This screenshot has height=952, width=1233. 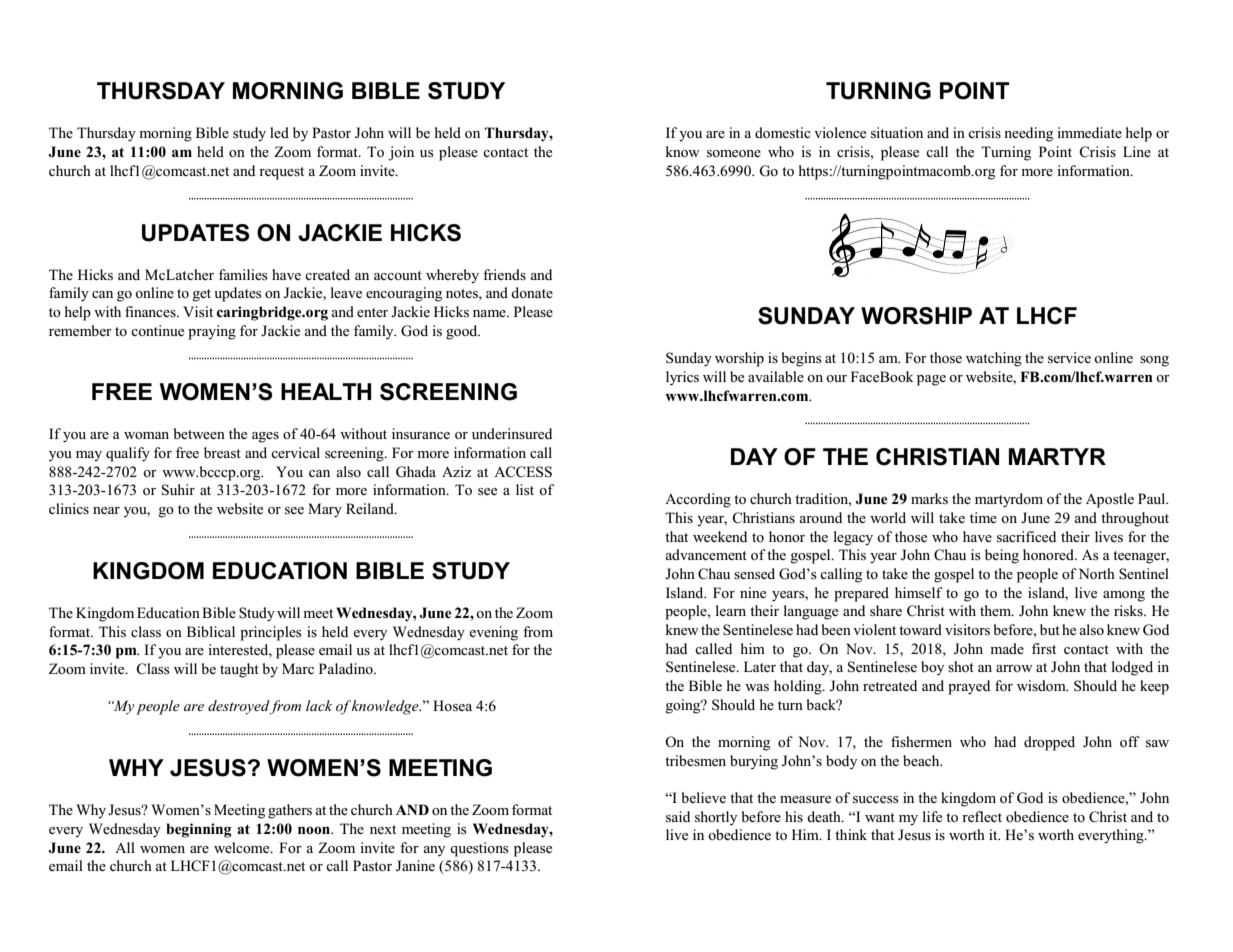 What do you see at coordinates (211, 631) in the screenshot?
I see `Biblical` at bounding box center [211, 631].
